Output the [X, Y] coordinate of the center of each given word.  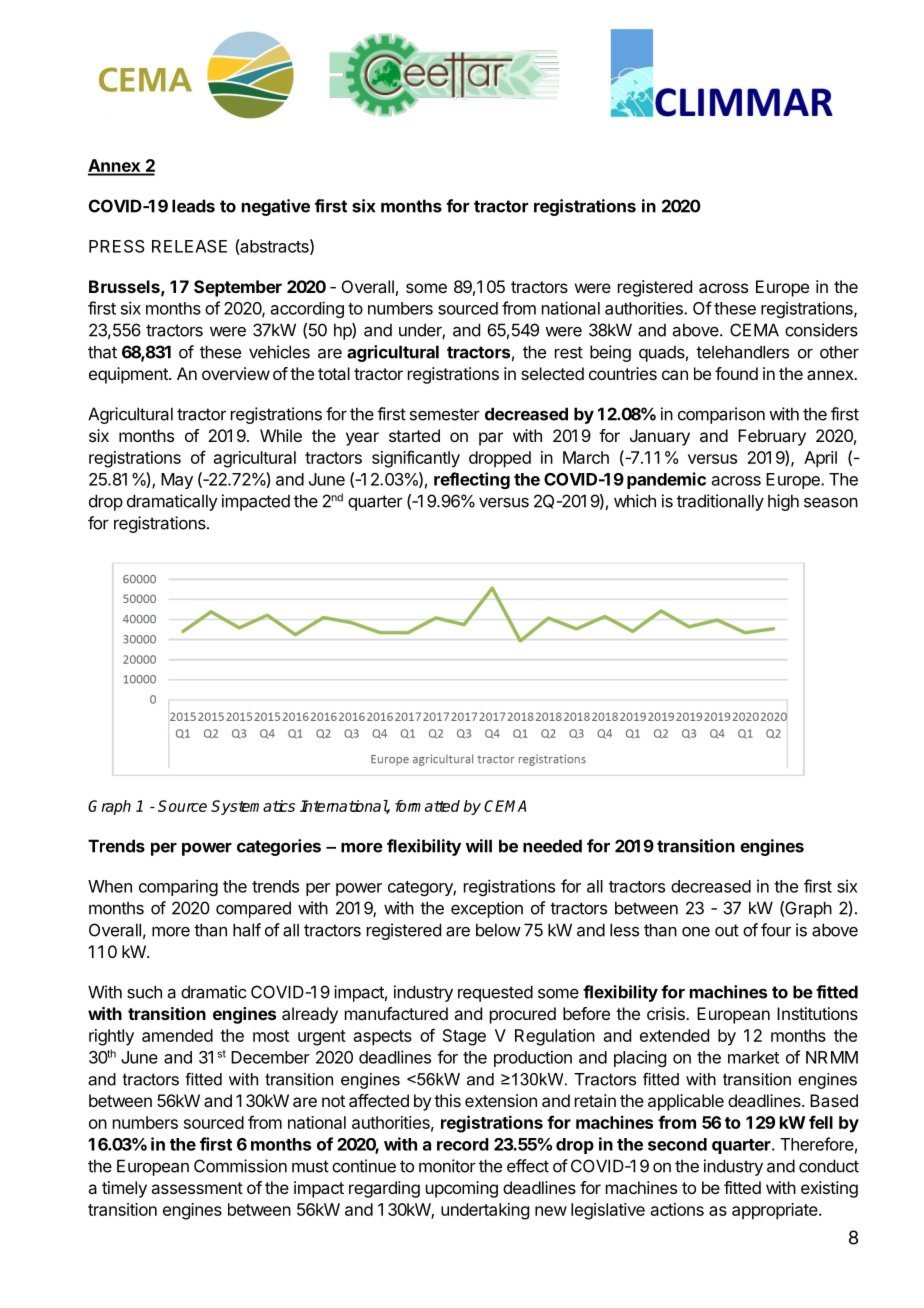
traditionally [720, 502]
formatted [427, 806]
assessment [197, 1188]
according [307, 309]
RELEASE [189, 246]
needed [552, 846]
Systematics [253, 807]
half [247, 930]
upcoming [462, 1189]
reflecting [472, 480]
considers [821, 330]
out [727, 930]
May [177, 481]
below [498, 930]
